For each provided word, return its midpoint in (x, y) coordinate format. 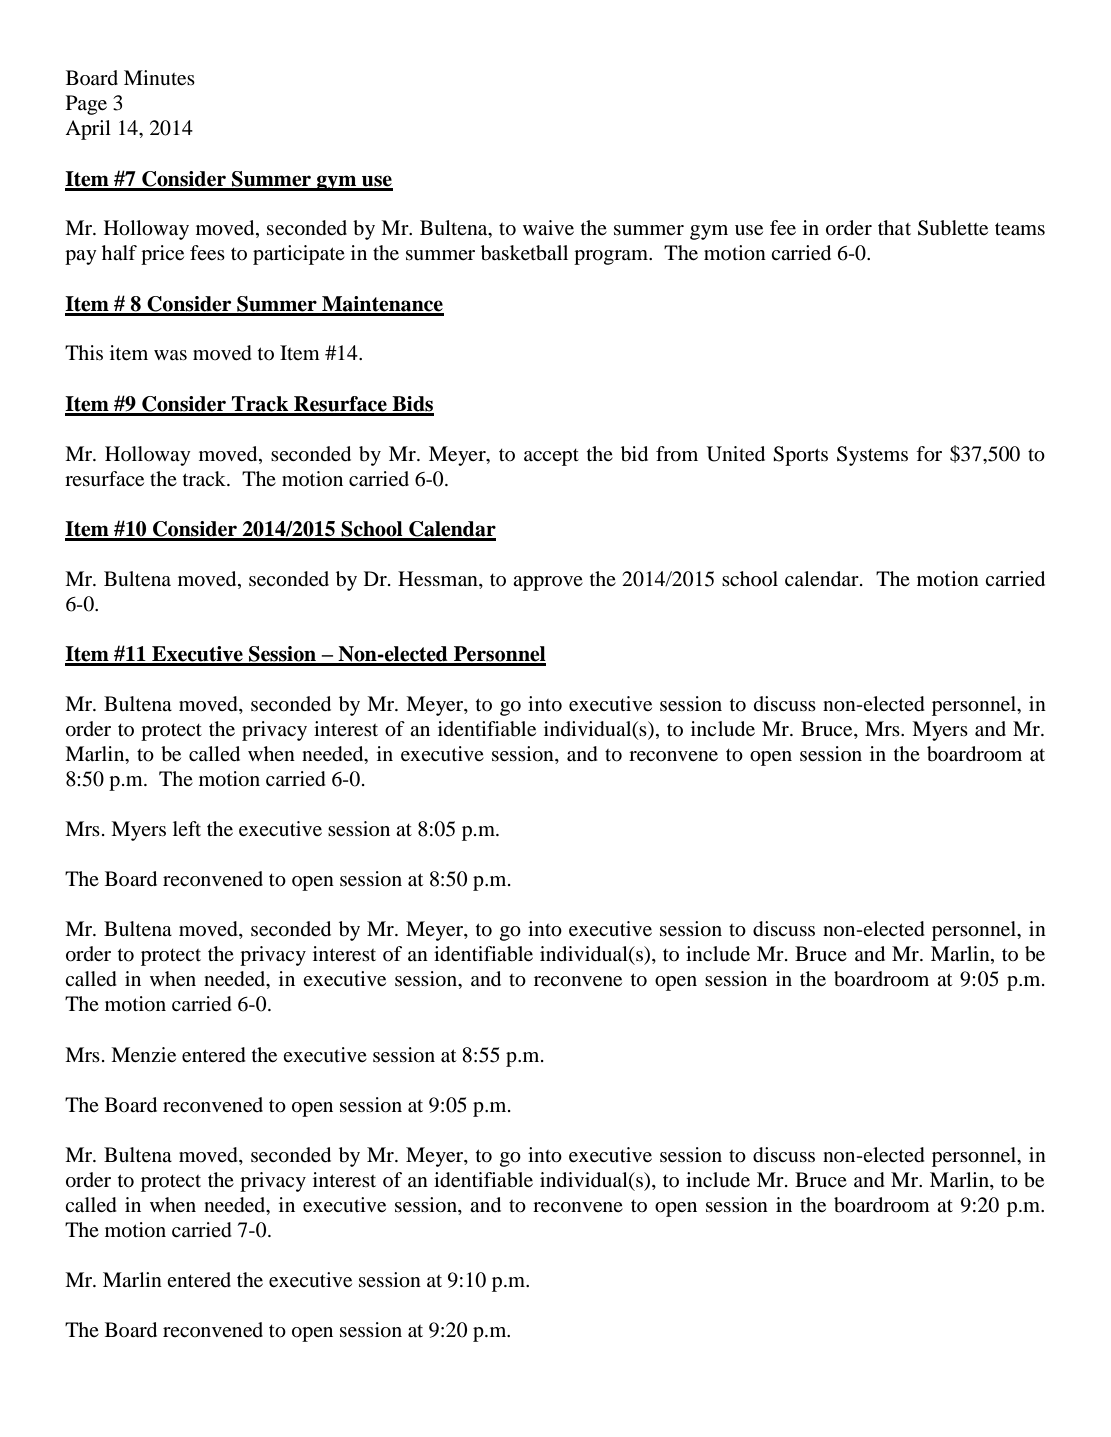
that (894, 227)
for (929, 454)
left (187, 828)
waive (548, 227)
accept (551, 457)
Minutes (159, 77)
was (170, 355)
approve (548, 583)
